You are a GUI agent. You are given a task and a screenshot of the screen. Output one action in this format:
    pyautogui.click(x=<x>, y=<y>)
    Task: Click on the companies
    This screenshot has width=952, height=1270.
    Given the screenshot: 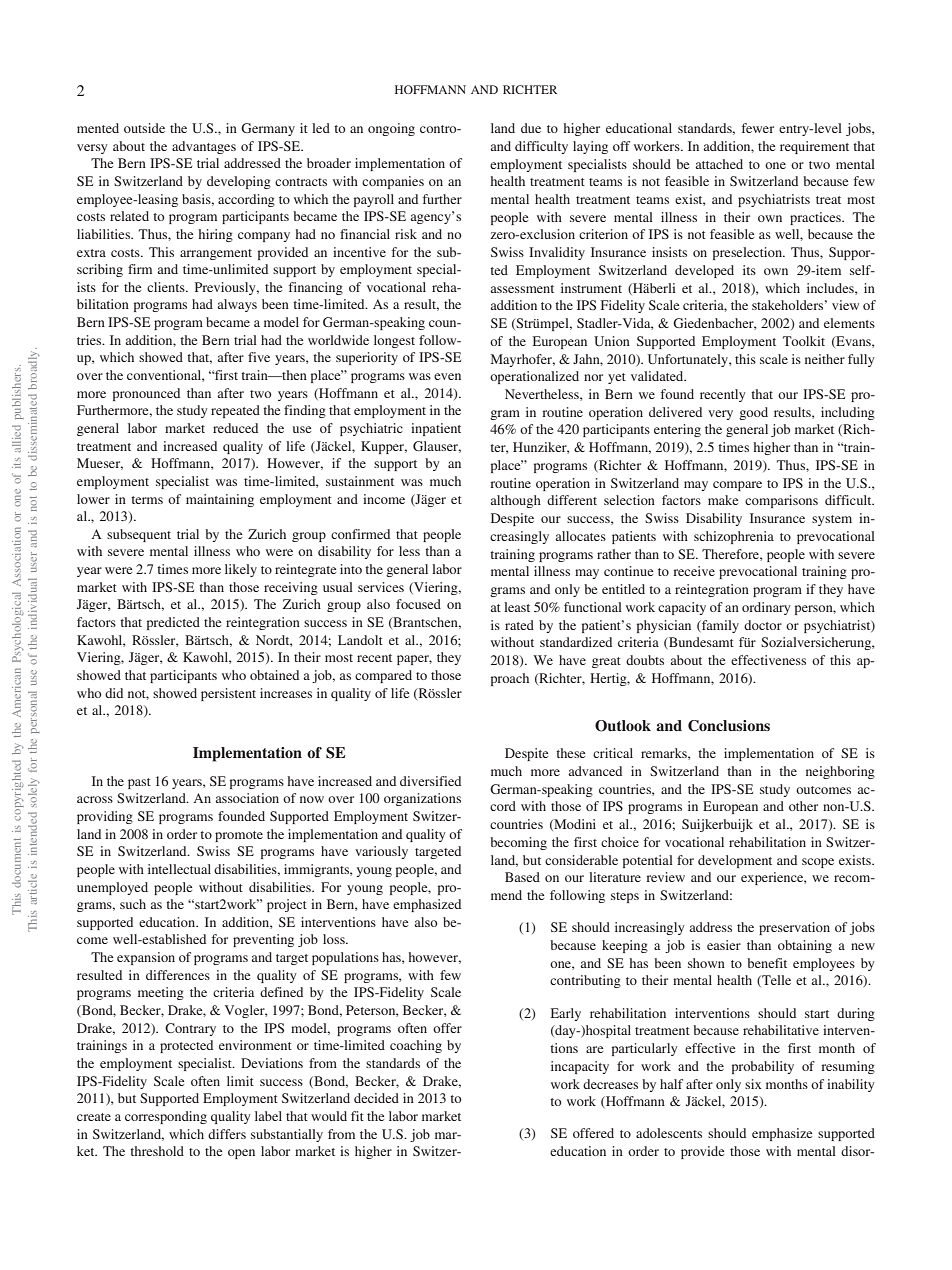 What is the action you would take?
    pyautogui.click(x=393, y=182)
